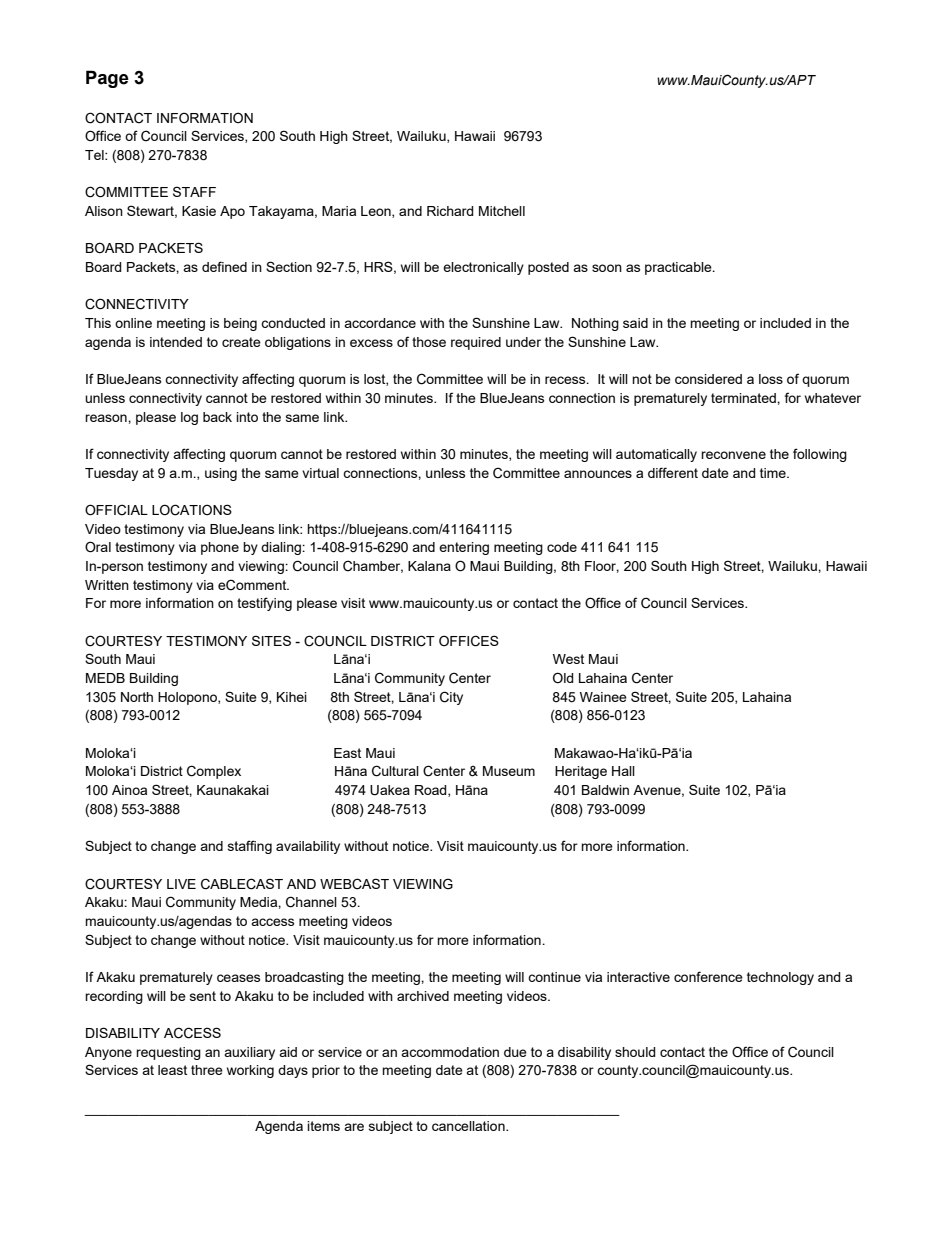  What do you see at coordinates (679, 268) in the screenshot?
I see `practicable` at bounding box center [679, 268].
